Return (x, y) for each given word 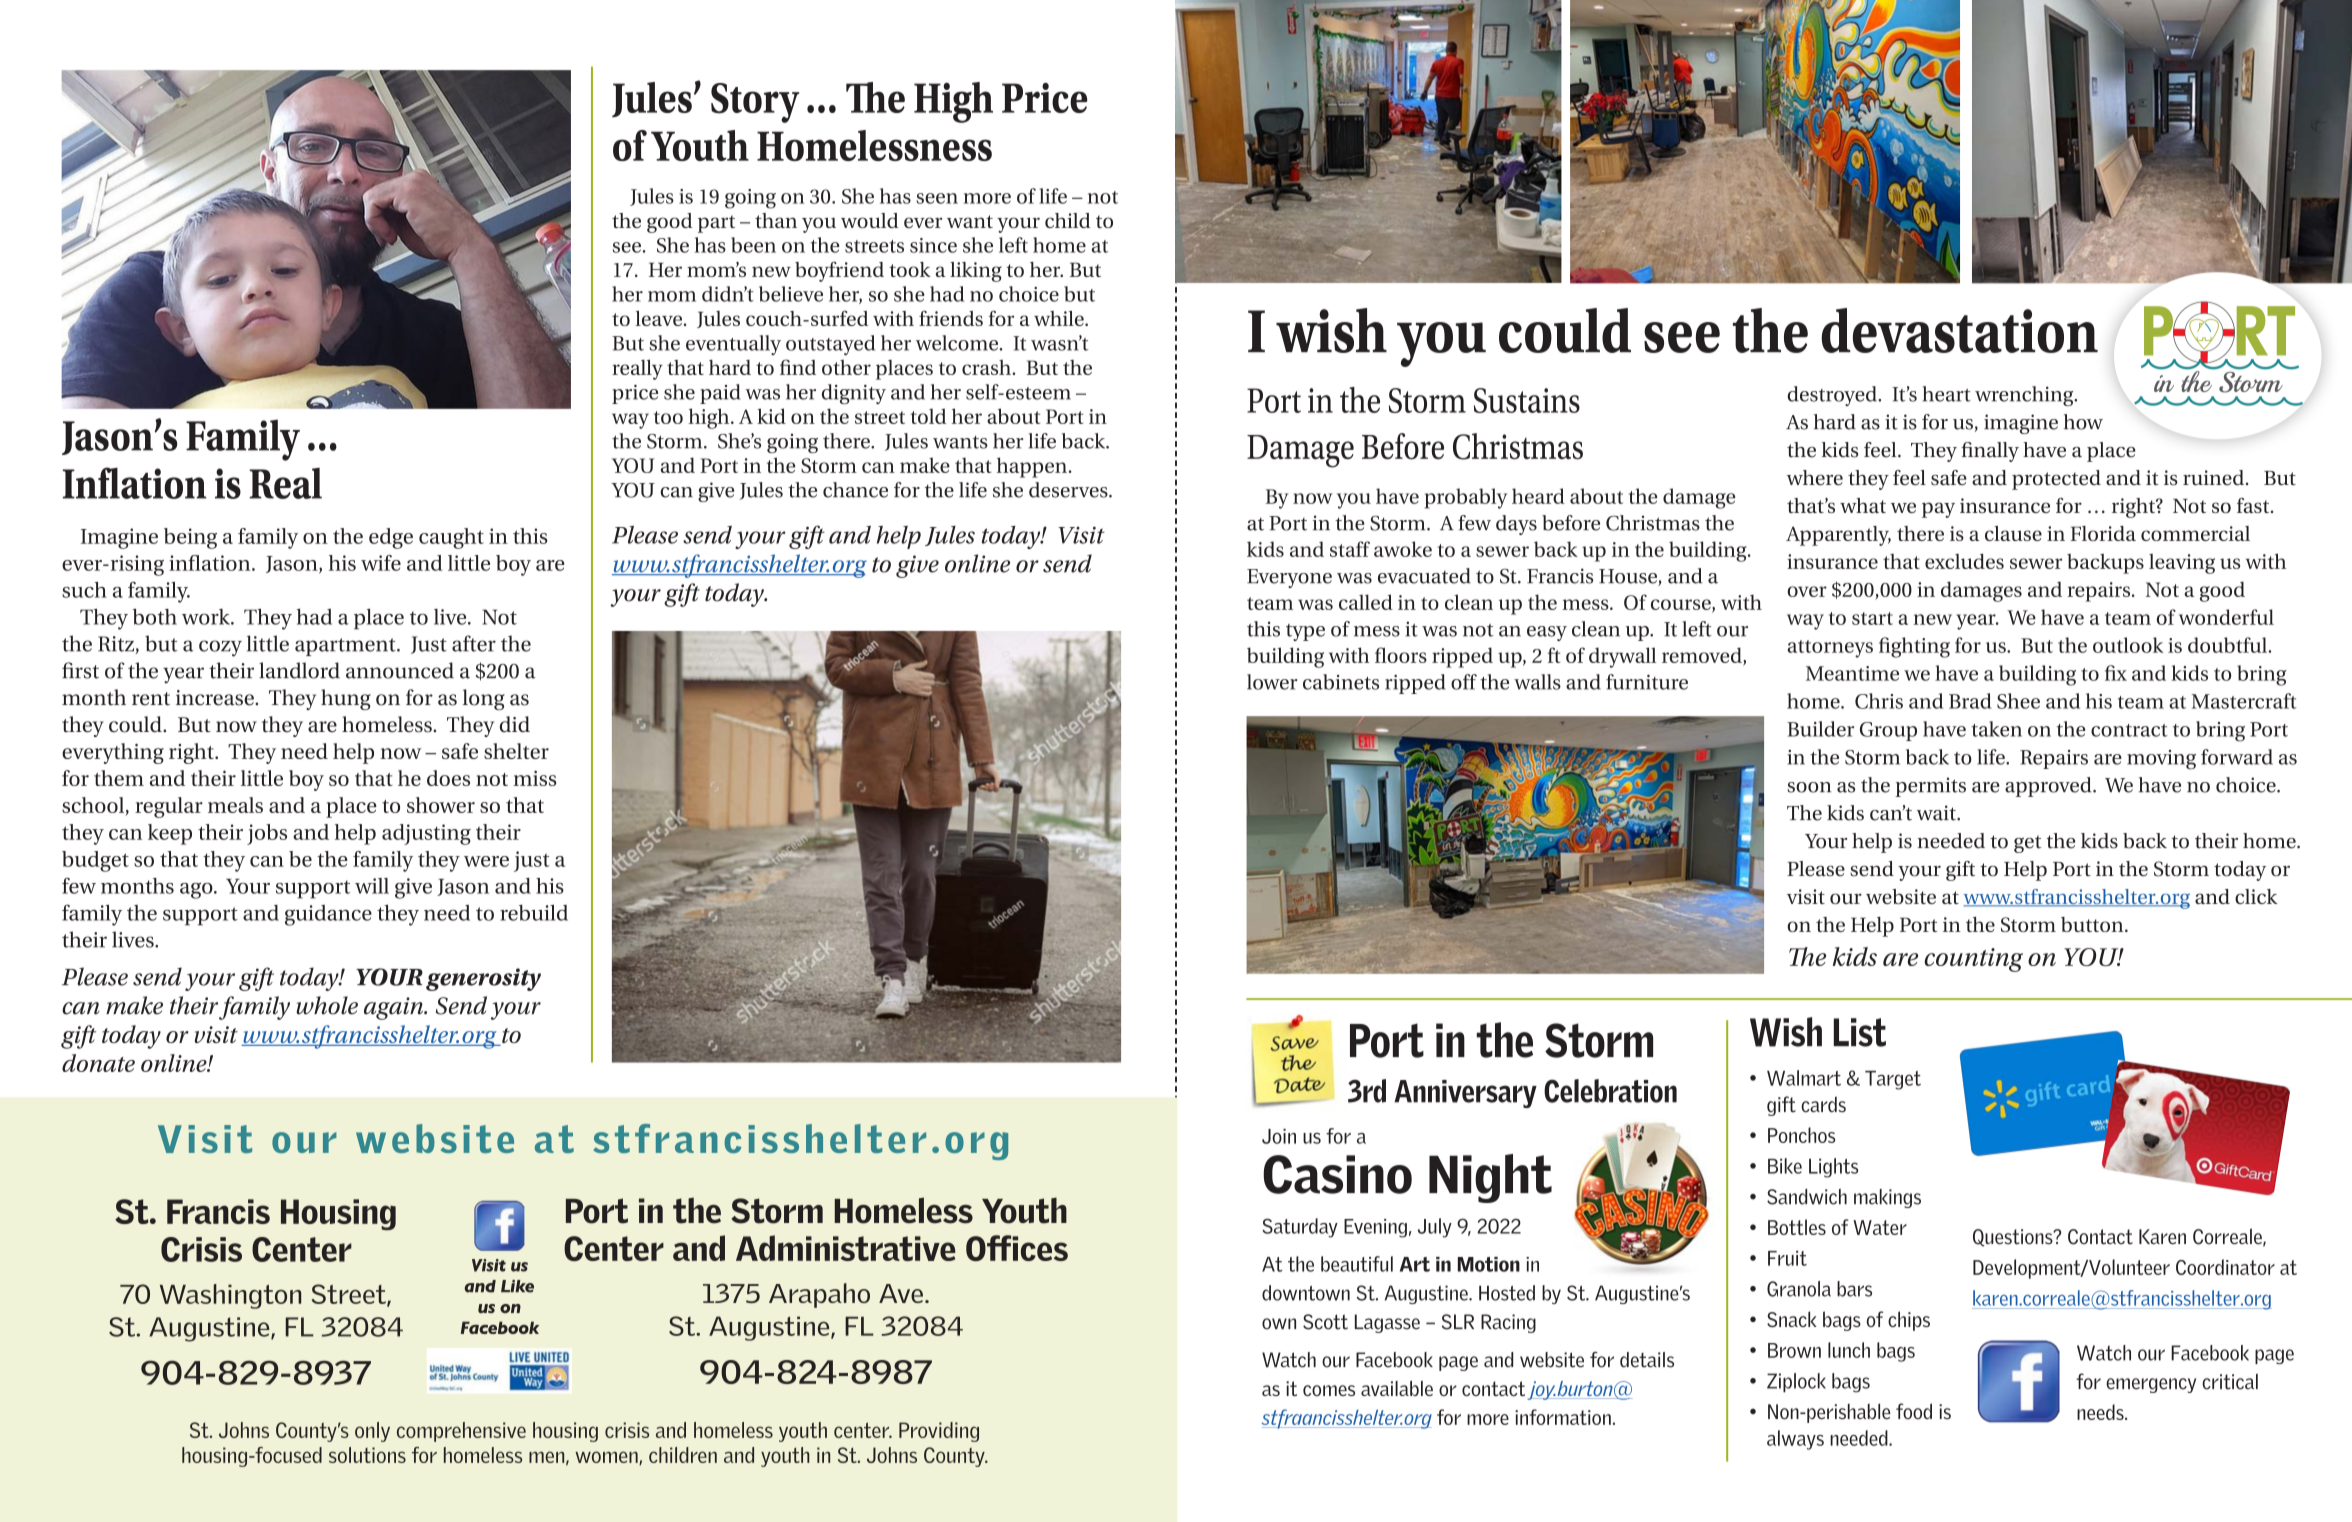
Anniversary (1465, 1094)
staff (1350, 549)
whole (327, 1005)
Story (755, 103)
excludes (1964, 561)
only (372, 1432)
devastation (1959, 330)
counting (1973, 960)
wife (381, 563)
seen (937, 198)
